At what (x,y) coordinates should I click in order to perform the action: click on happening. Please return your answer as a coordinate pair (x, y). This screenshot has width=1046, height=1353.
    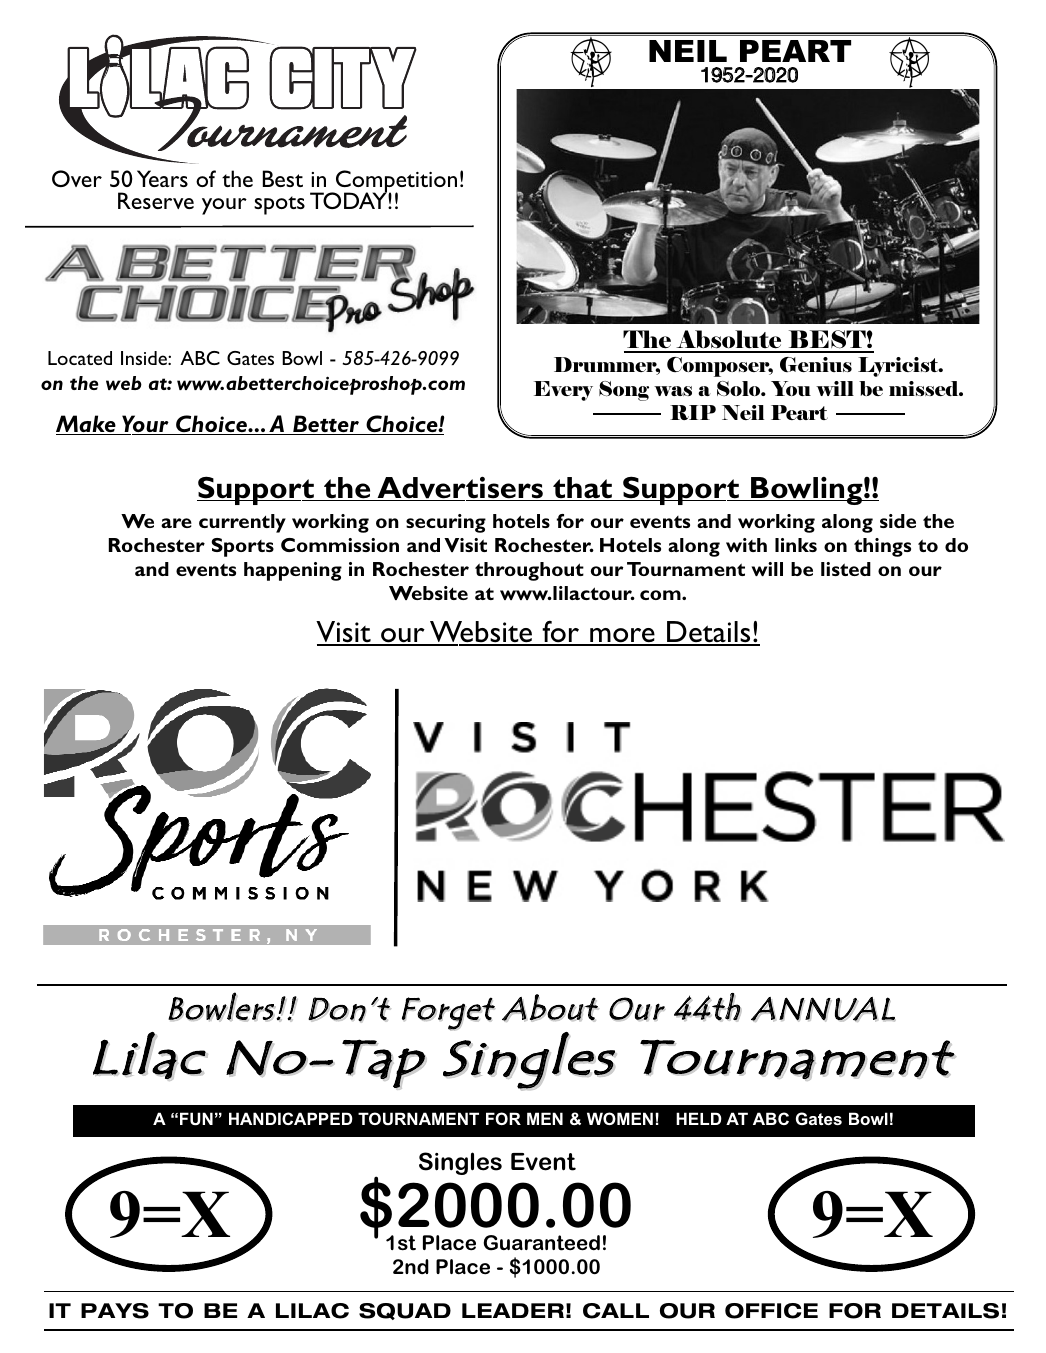
    Looking at the image, I should click on (293, 571).
